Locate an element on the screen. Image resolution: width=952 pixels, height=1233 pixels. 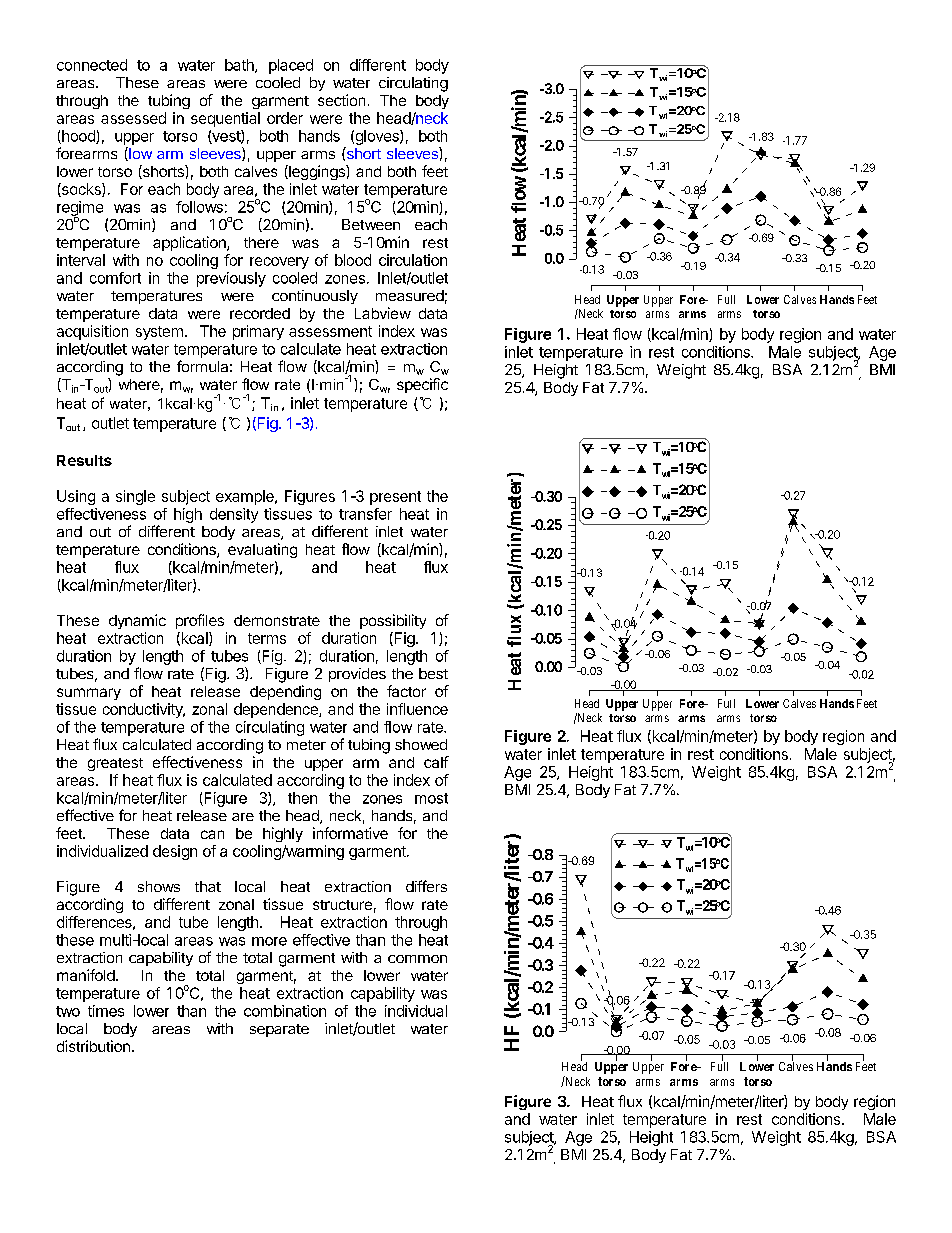
transfer is located at coordinates (365, 514).
